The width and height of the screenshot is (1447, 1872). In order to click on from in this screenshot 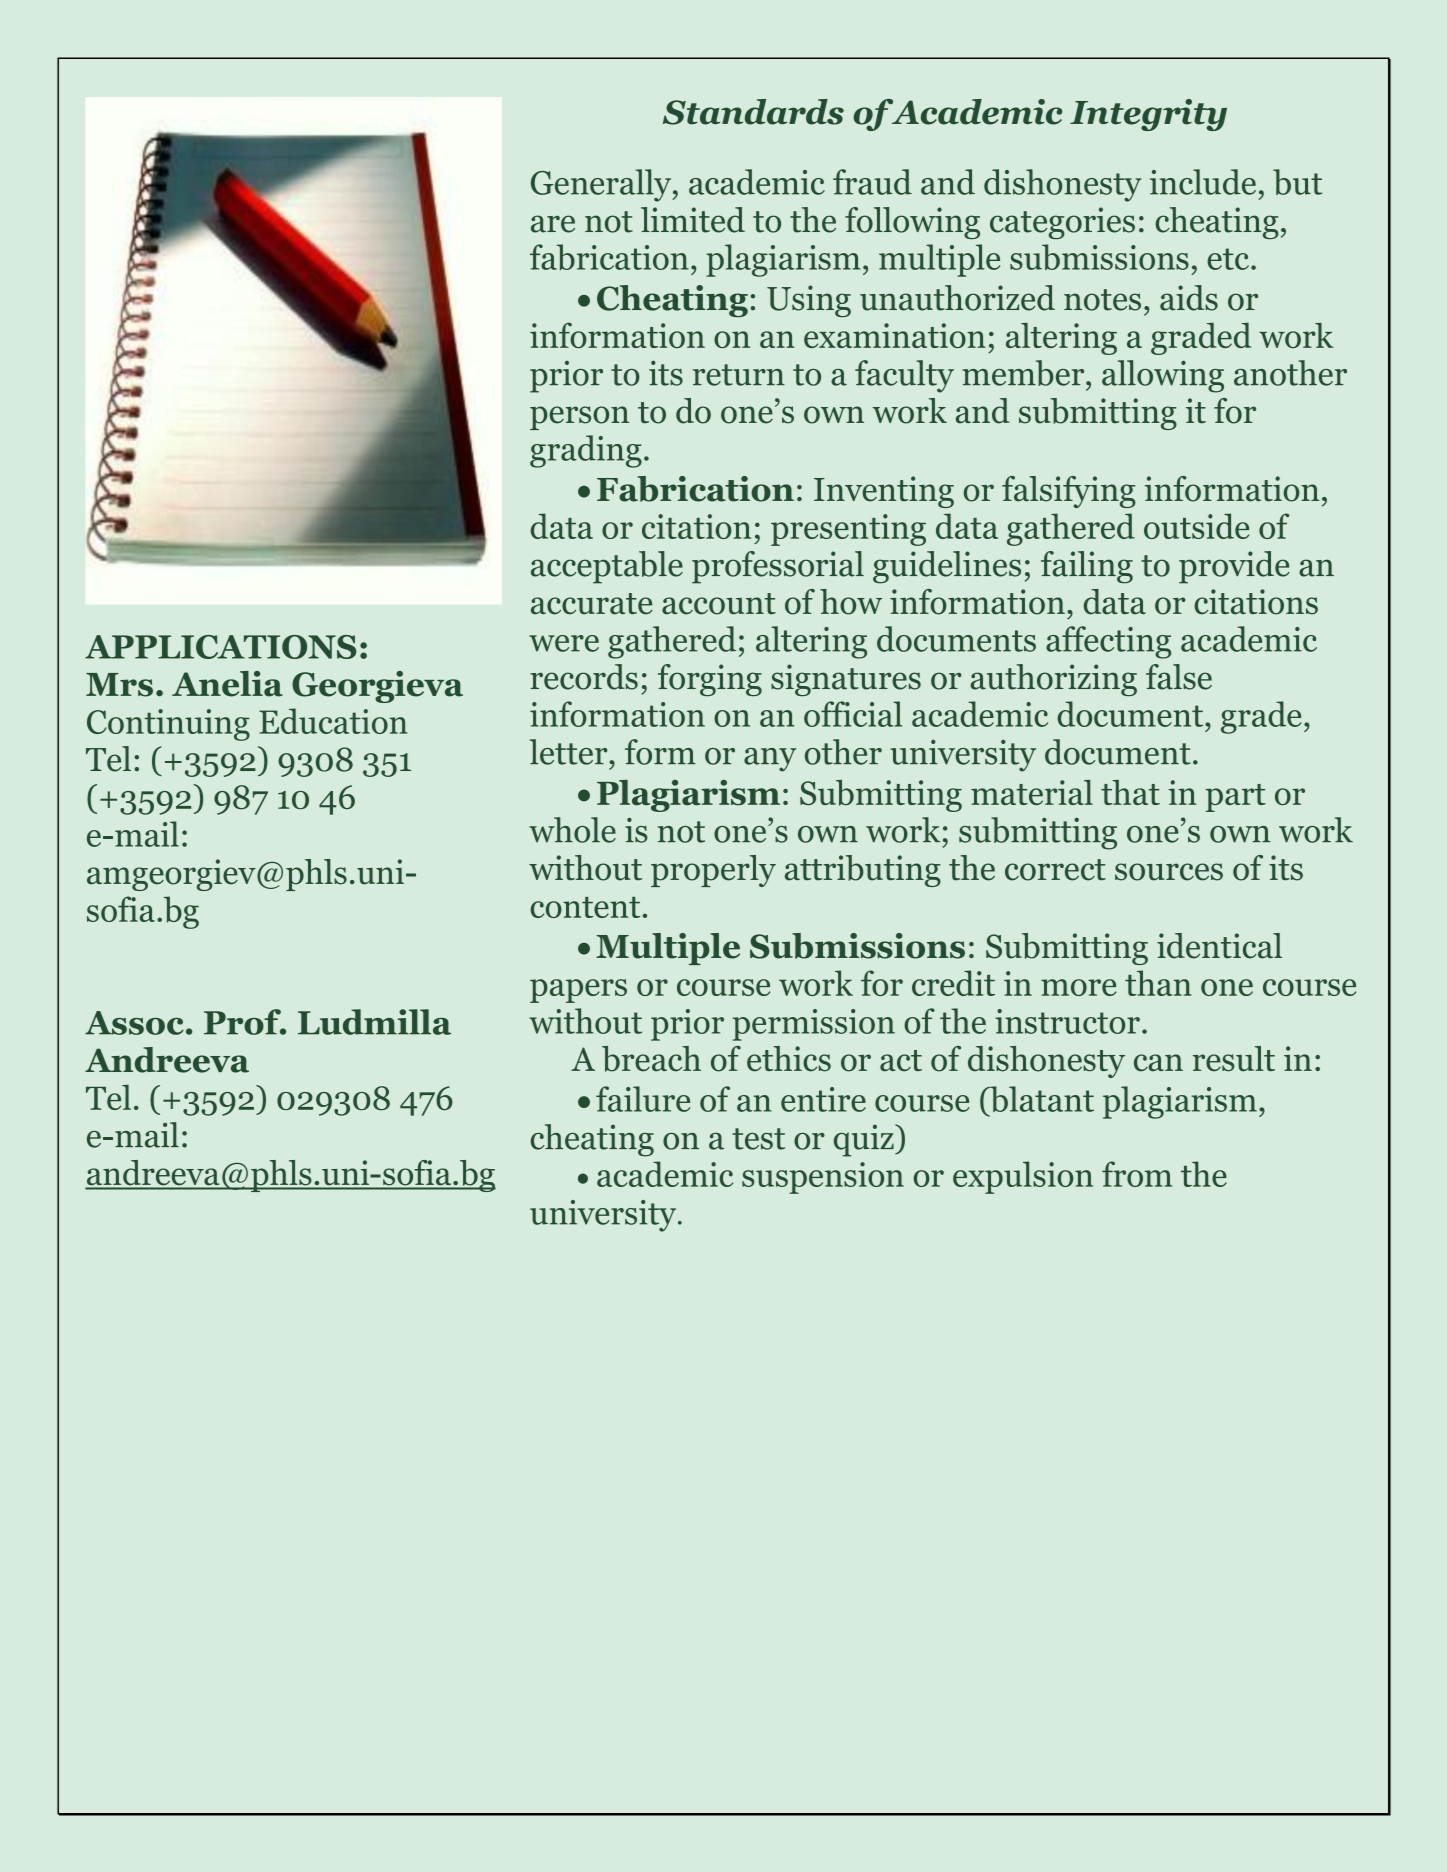, I will do `click(1137, 1174)`.
